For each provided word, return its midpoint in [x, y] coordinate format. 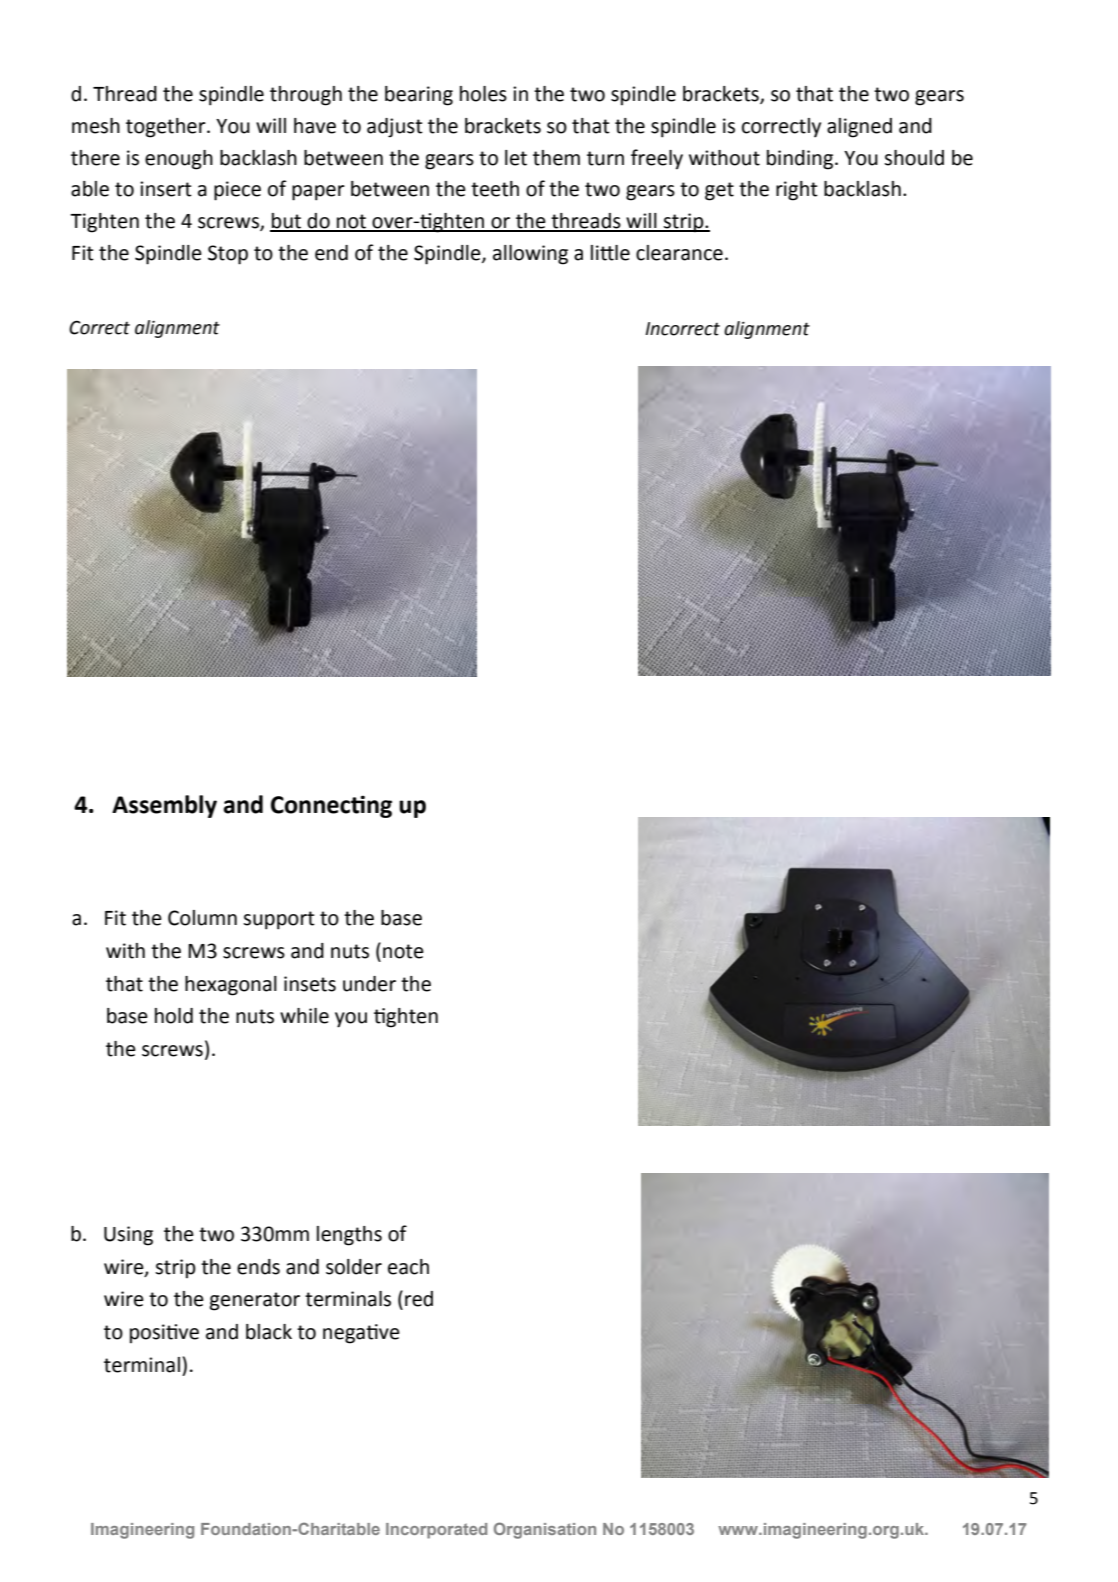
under [369, 984]
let [516, 158]
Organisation [545, 1530]
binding [801, 160]
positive [164, 1334]
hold [174, 1016]
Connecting [331, 806]
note [403, 951]
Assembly [164, 806]
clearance [679, 253]
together [167, 128]
